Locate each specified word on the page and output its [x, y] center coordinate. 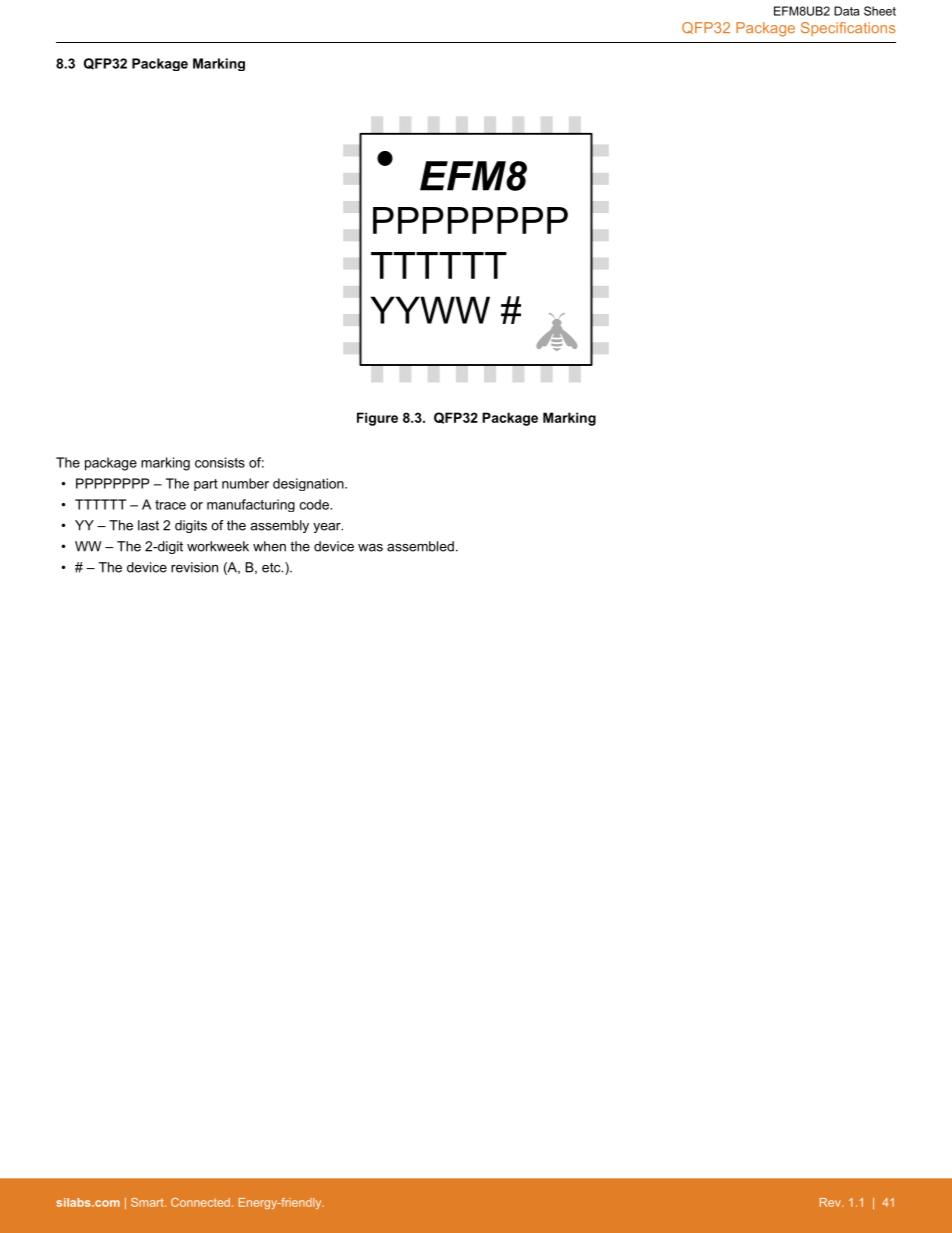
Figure [377, 419]
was [370, 548]
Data [846, 11]
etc [272, 567]
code [315, 504]
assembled [420, 546]
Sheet [880, 11]
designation [309, 484]
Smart [148, 1202]
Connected [200, 1202]
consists [220, 462]
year [328, 528]
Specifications [848, 29]
